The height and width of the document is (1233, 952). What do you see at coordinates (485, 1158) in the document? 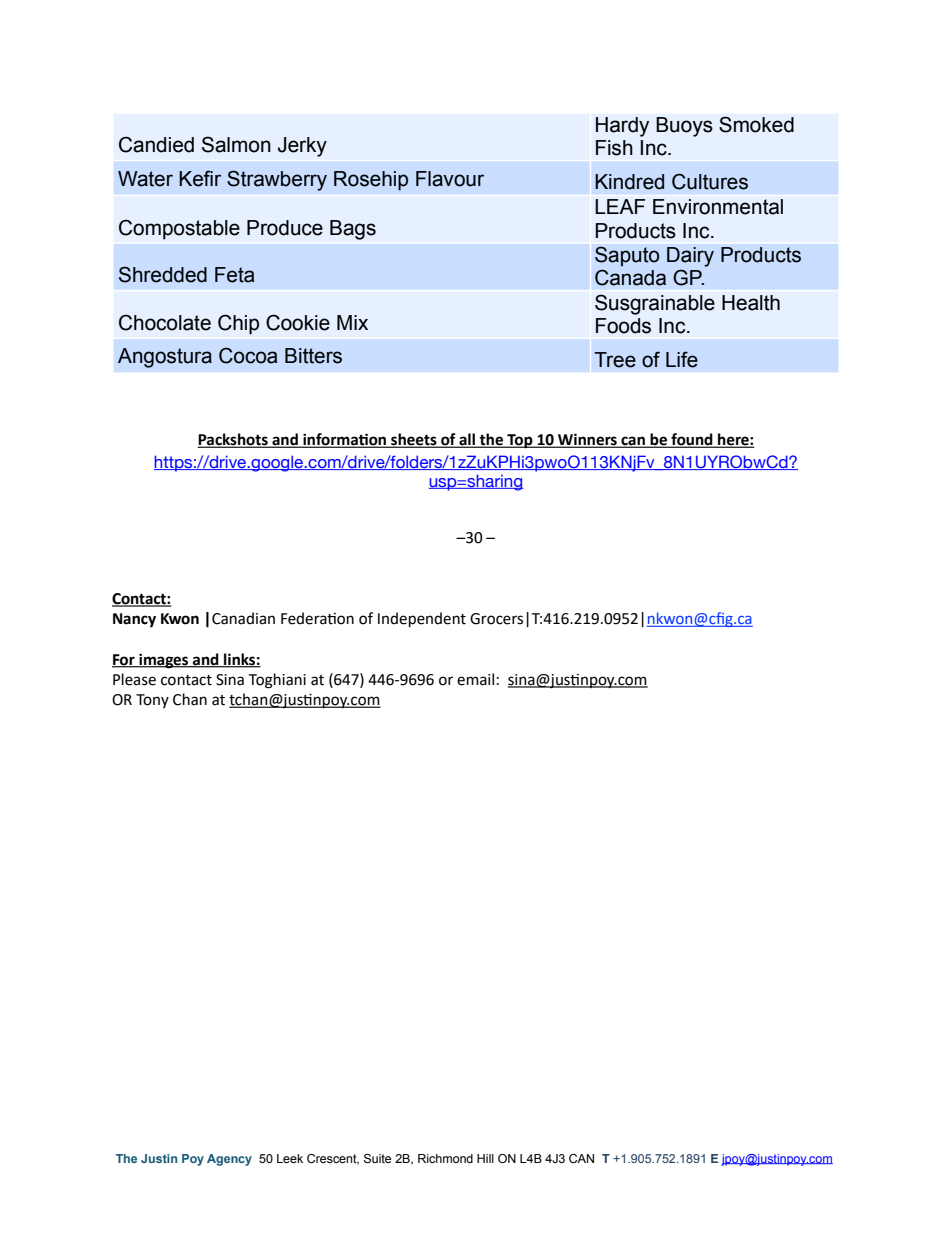
I see `Hill` at bounding box center [485, 1158].
